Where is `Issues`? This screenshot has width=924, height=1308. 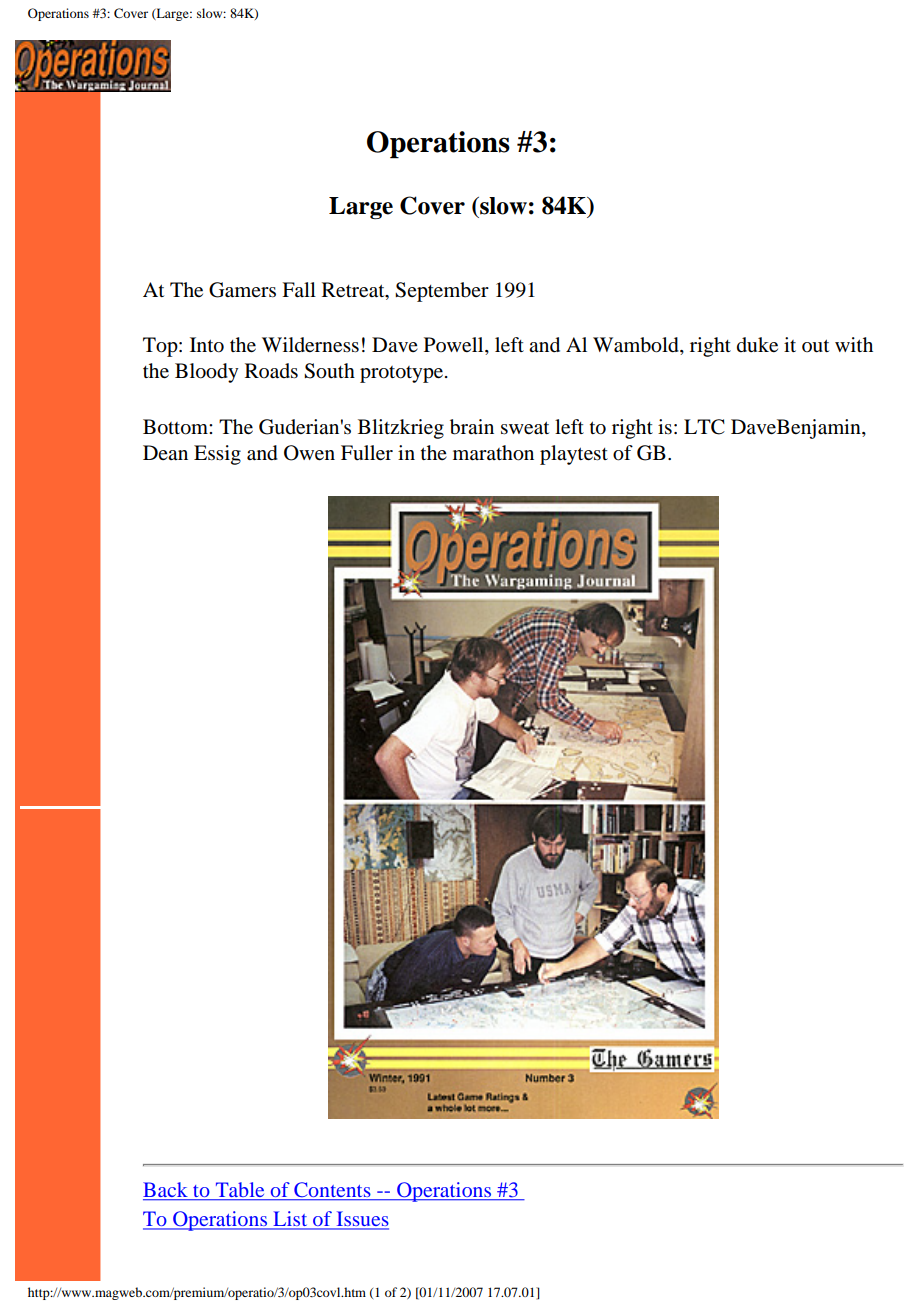 Issues is located at coordinates (361, 1220).
